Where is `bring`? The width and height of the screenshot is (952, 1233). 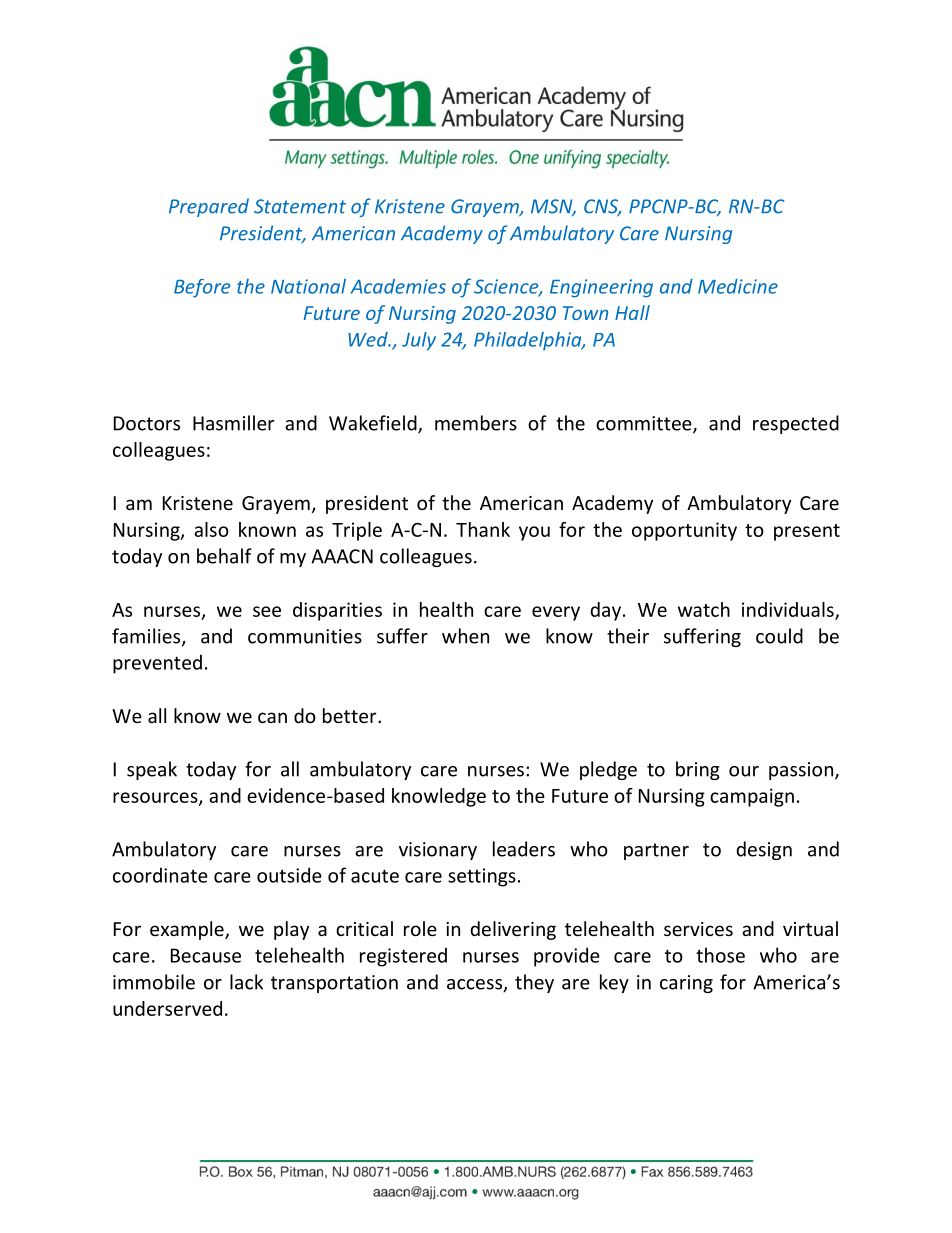
bring is located at coordinates (698, 770).
